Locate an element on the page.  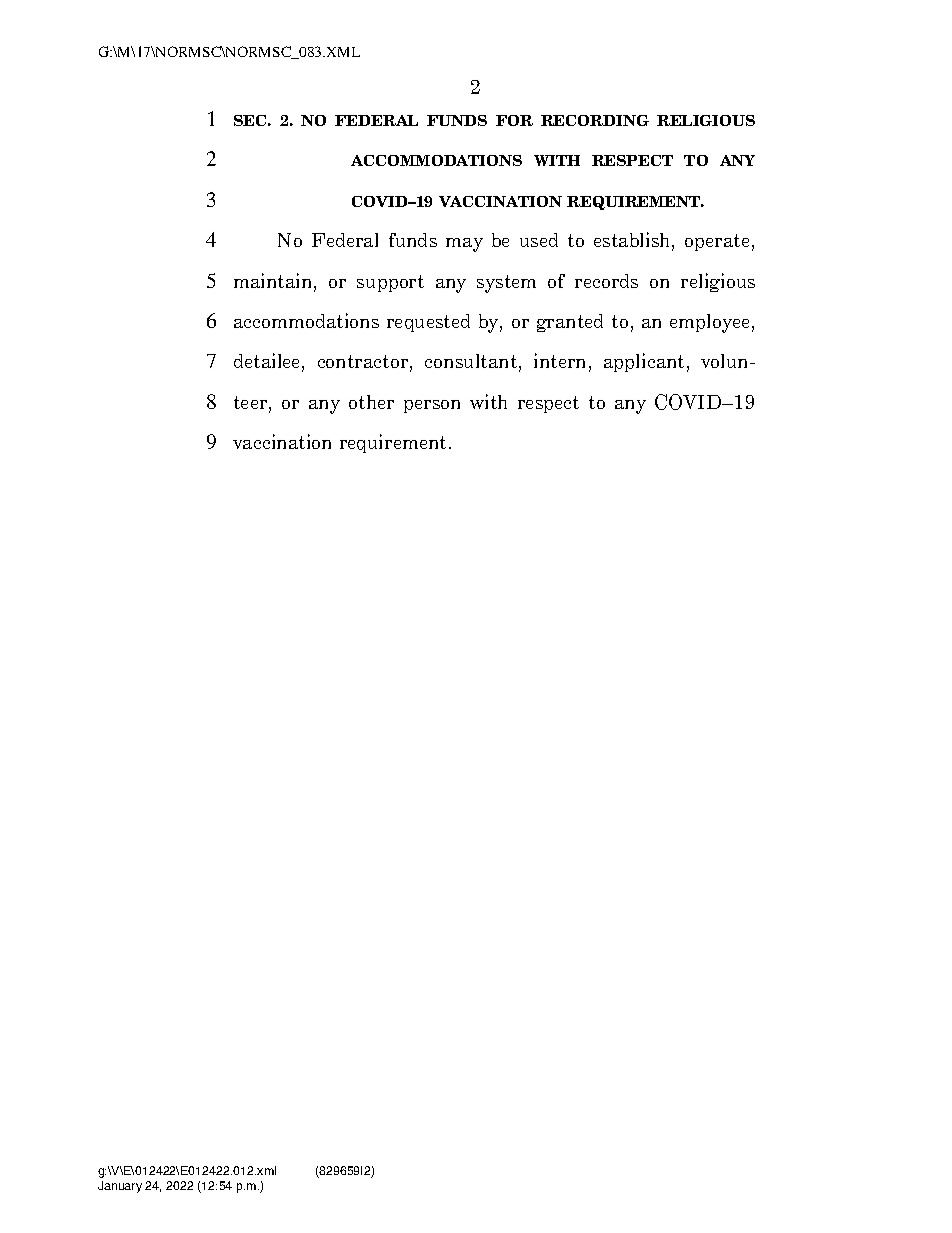
RECORDING is located at coordinates (595, 120).
